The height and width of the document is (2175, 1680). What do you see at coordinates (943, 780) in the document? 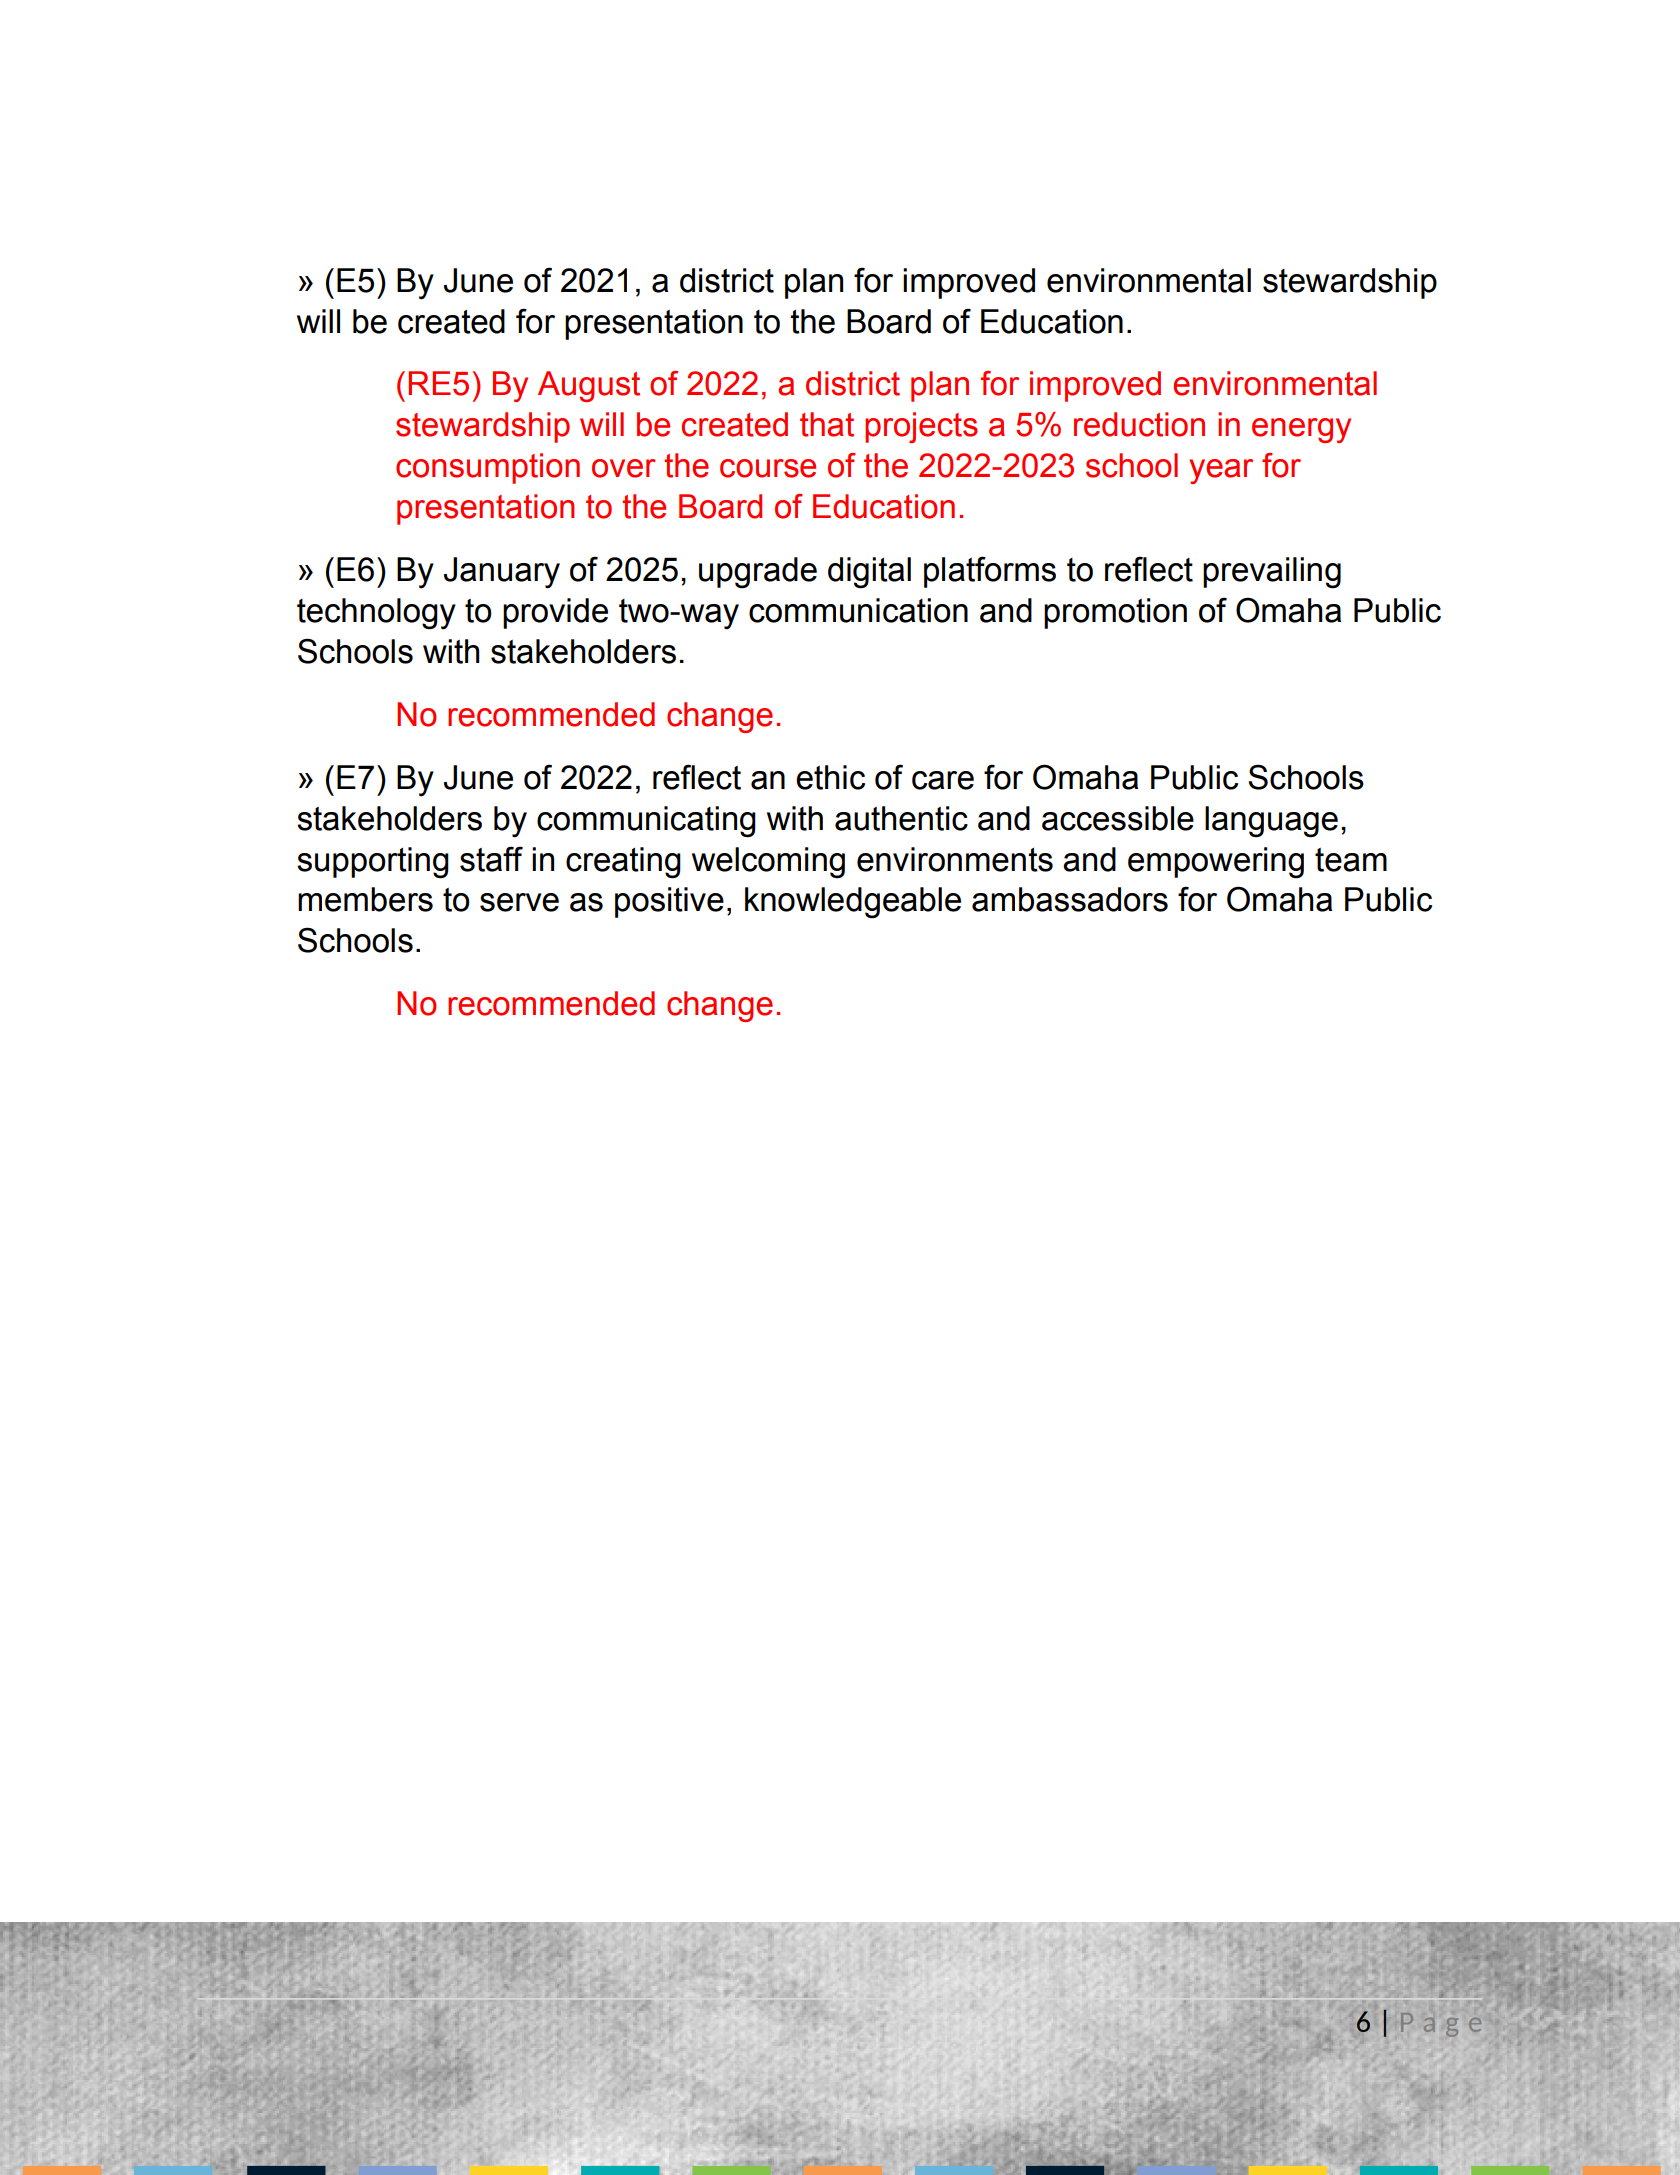
I see `care` at bounding box center [943, 780].
